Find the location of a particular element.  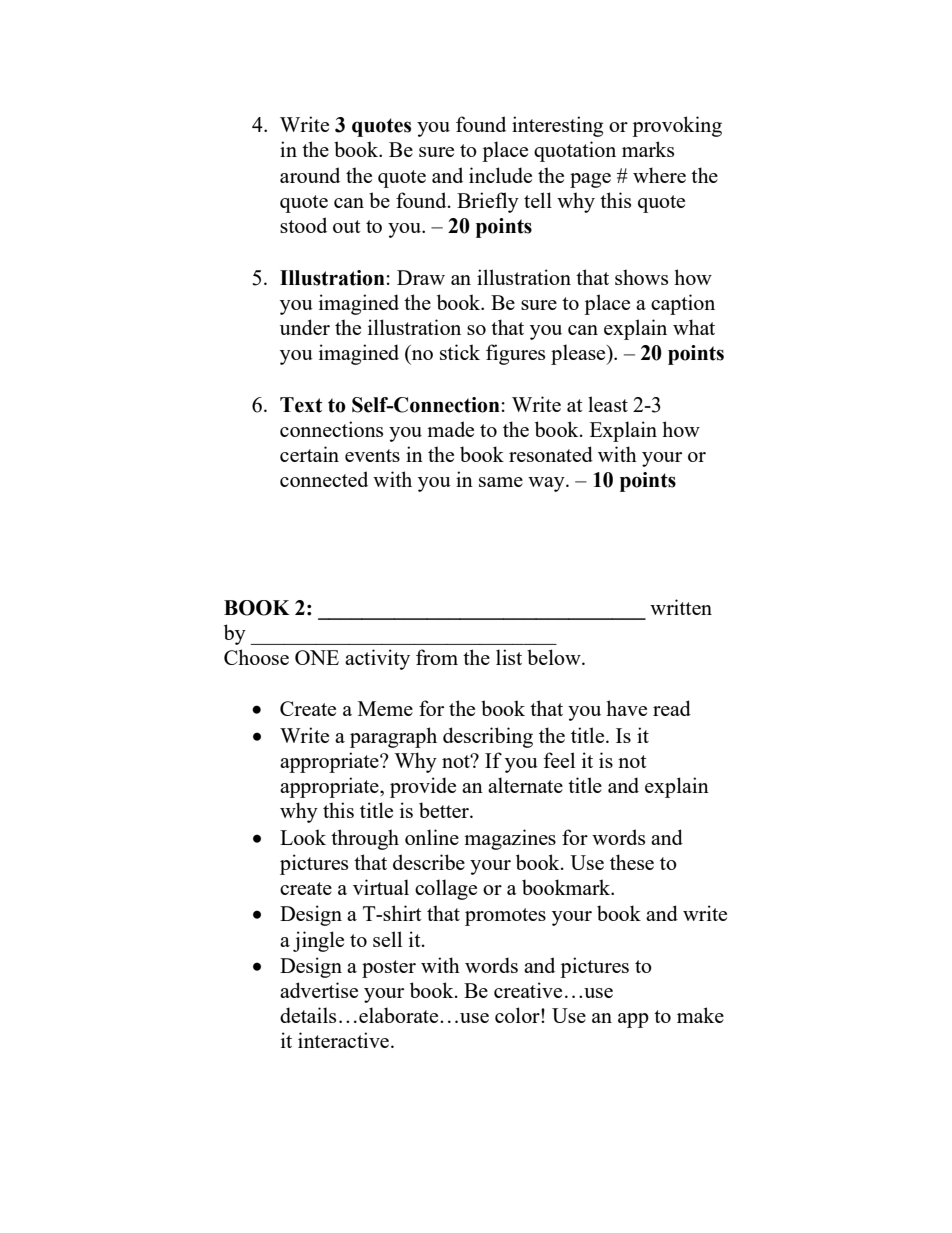

marks is located at coordinates (648, 149).
